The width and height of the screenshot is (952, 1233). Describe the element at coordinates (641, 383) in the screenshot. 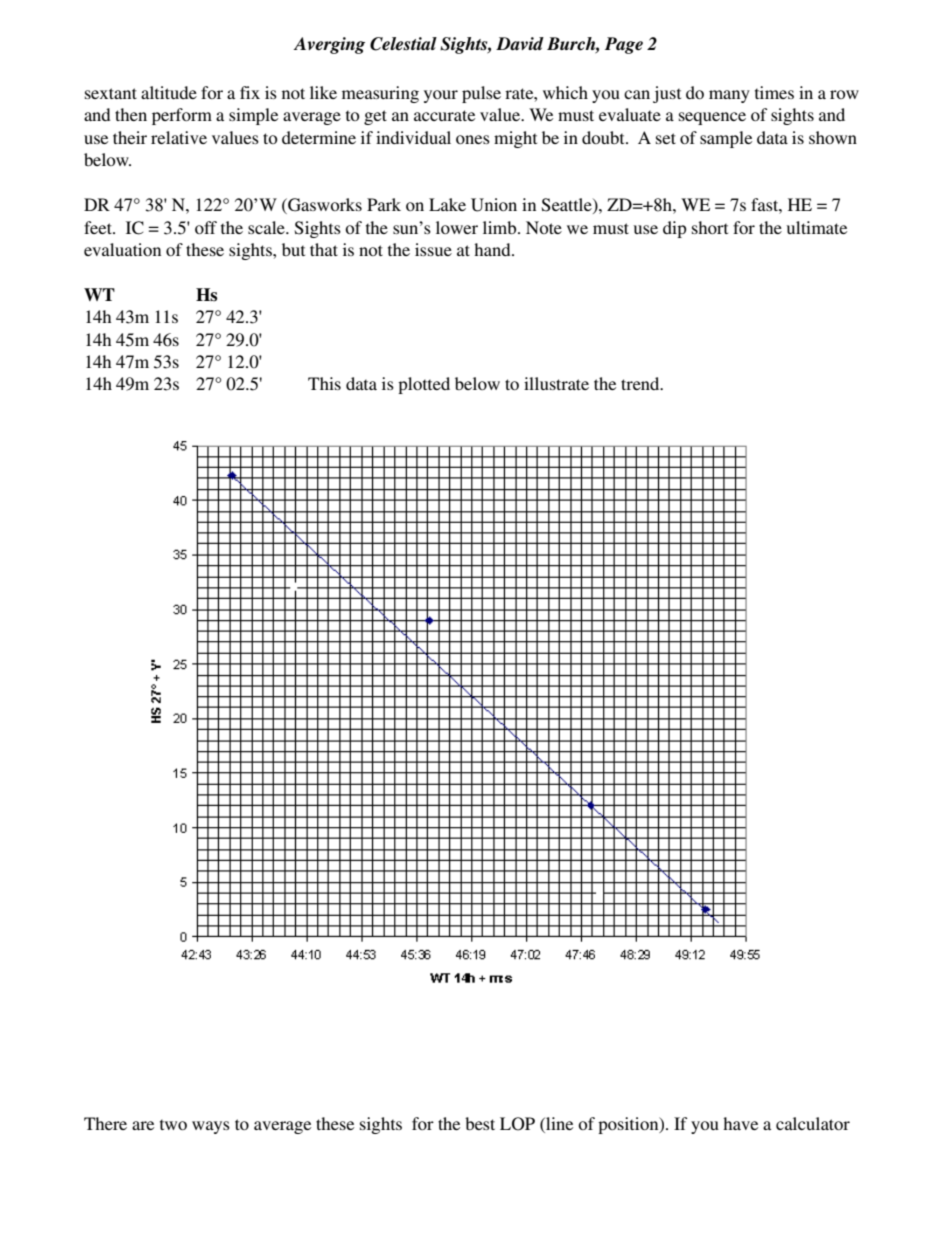

I see `trend` at that location.
